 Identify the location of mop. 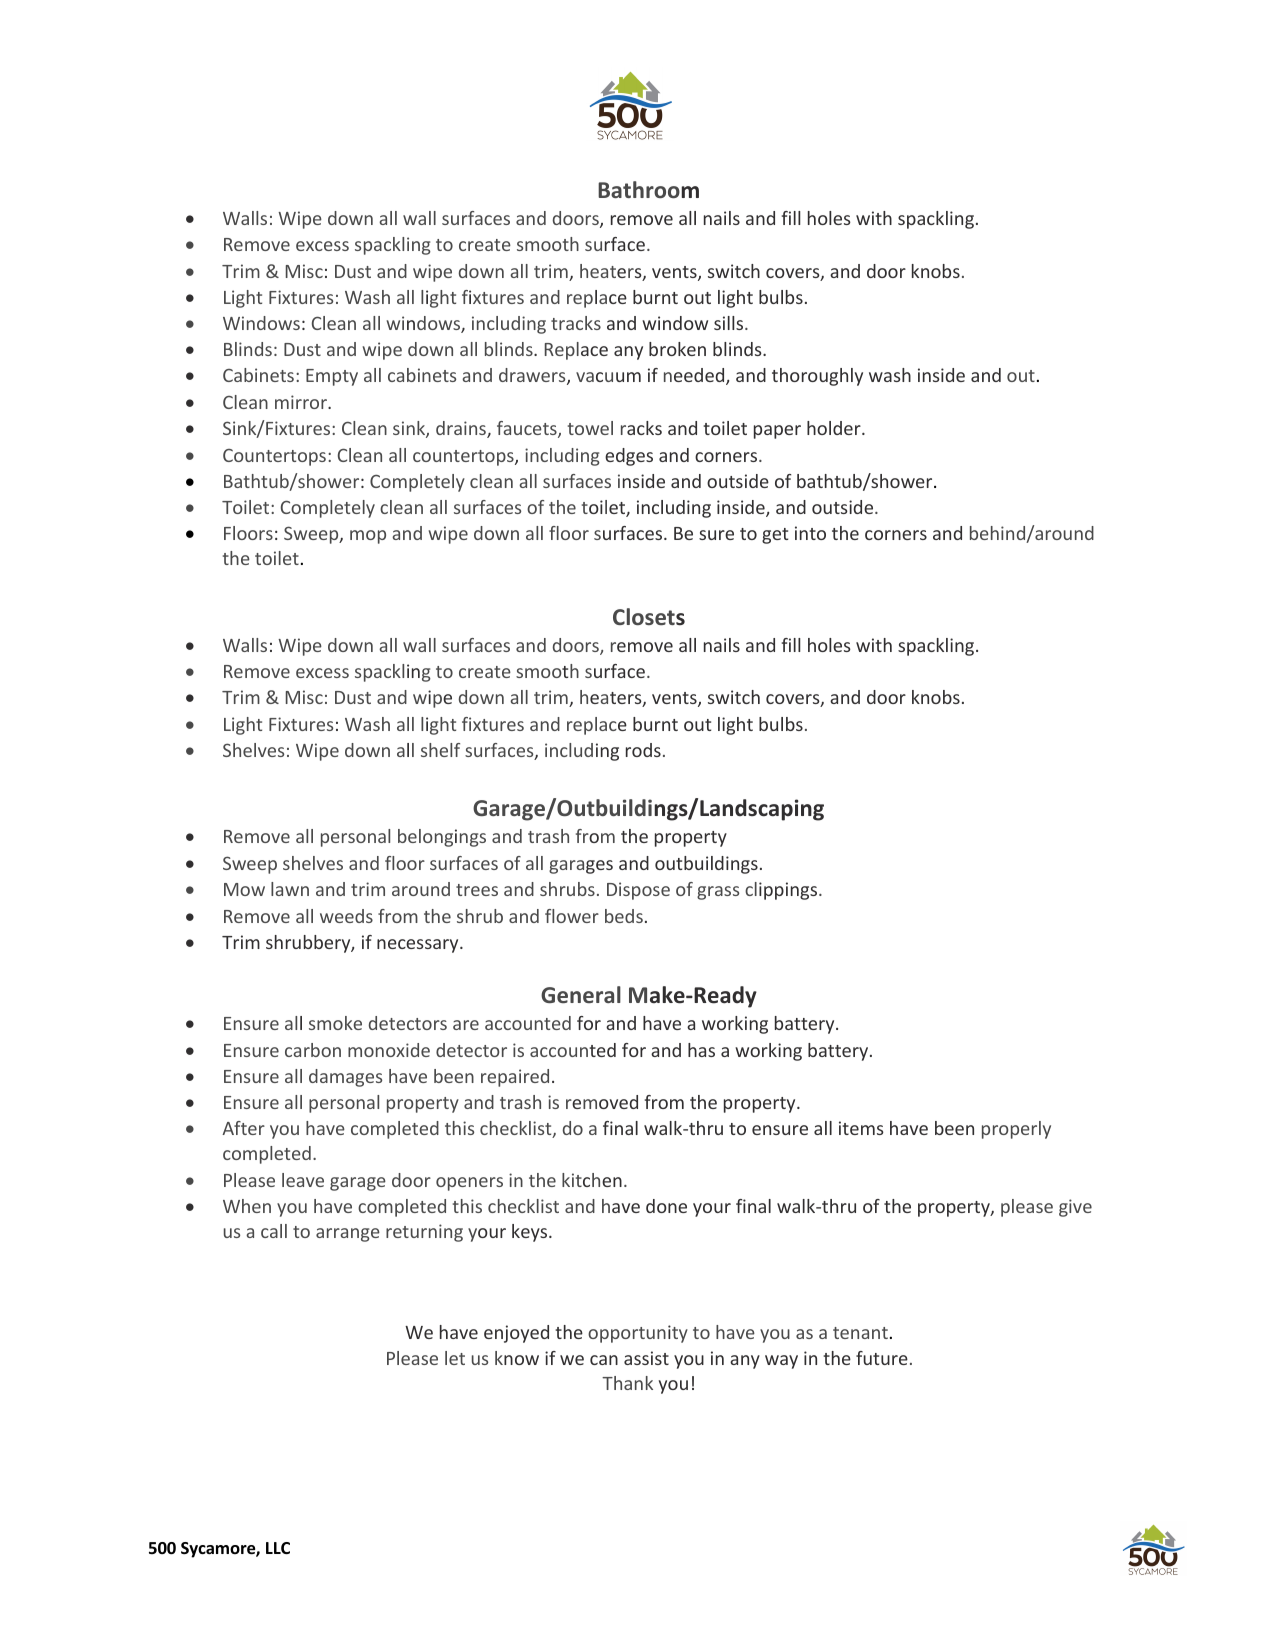
(368, 537).
